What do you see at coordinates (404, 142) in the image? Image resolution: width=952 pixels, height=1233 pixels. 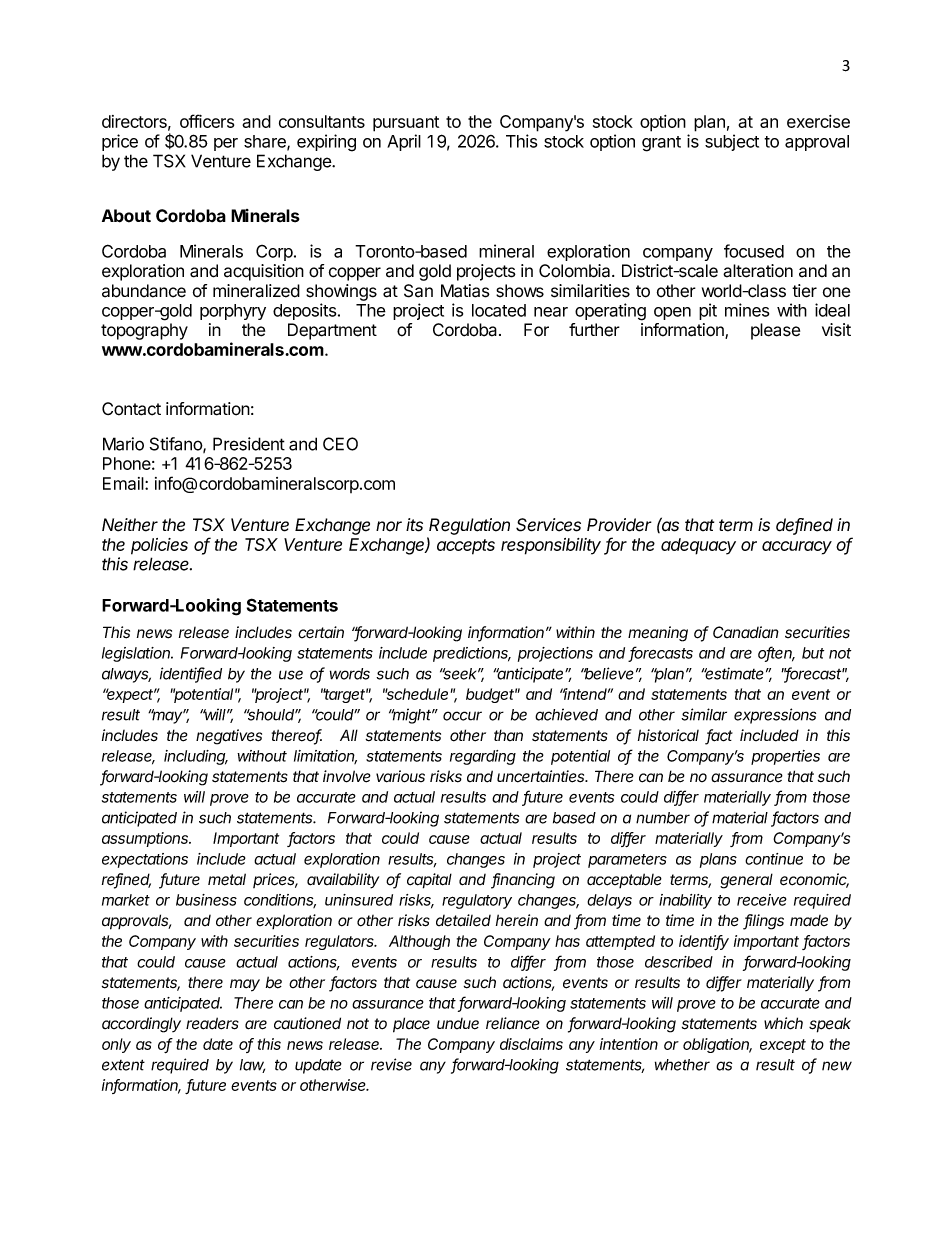 I see `April` at bounding box center [404, 142].
